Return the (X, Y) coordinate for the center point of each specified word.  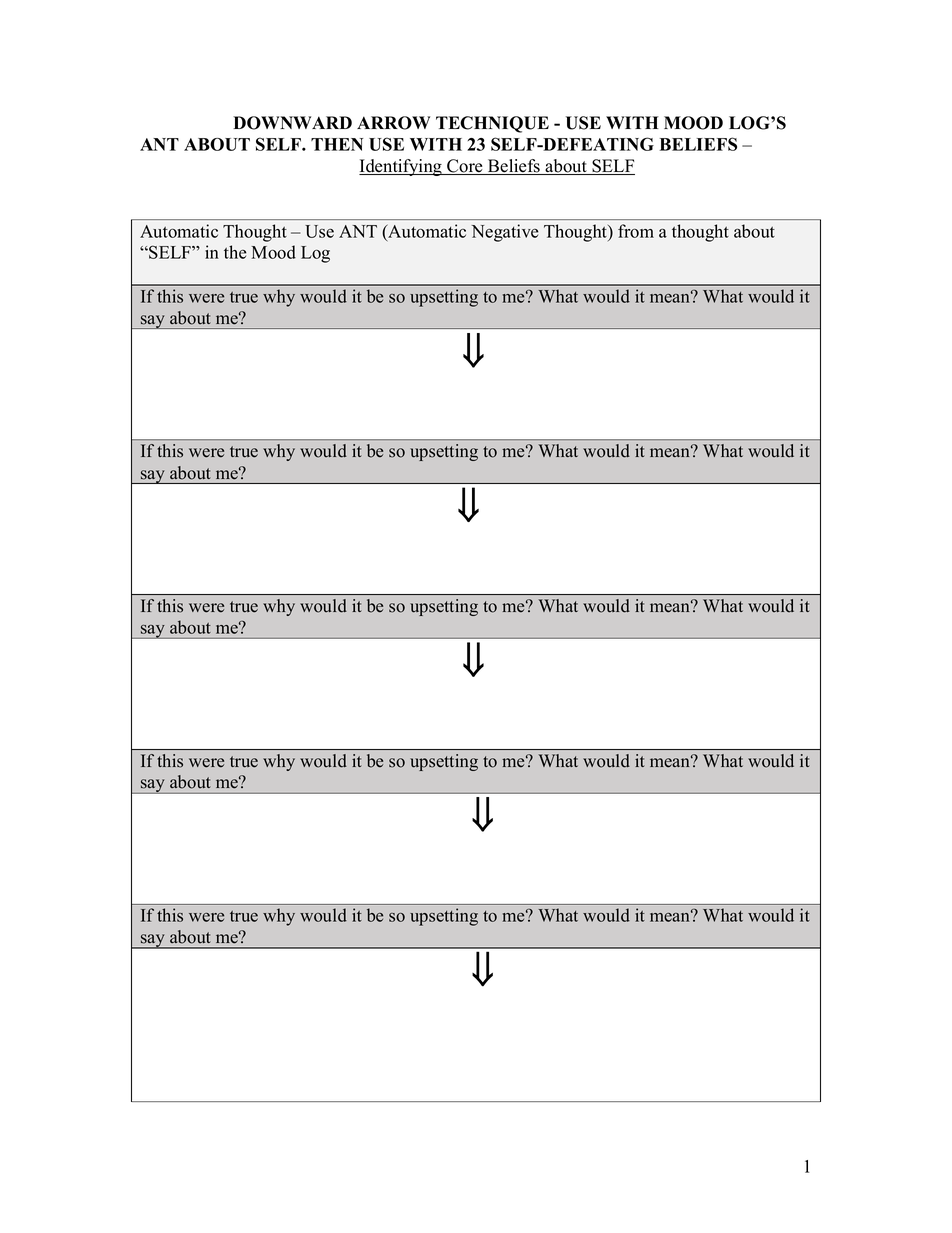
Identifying (401, 167)
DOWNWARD (292, 123)
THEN (337, 144)
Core (465, 167)
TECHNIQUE (492, 124)
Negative (505, 233)
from (636, 231)
